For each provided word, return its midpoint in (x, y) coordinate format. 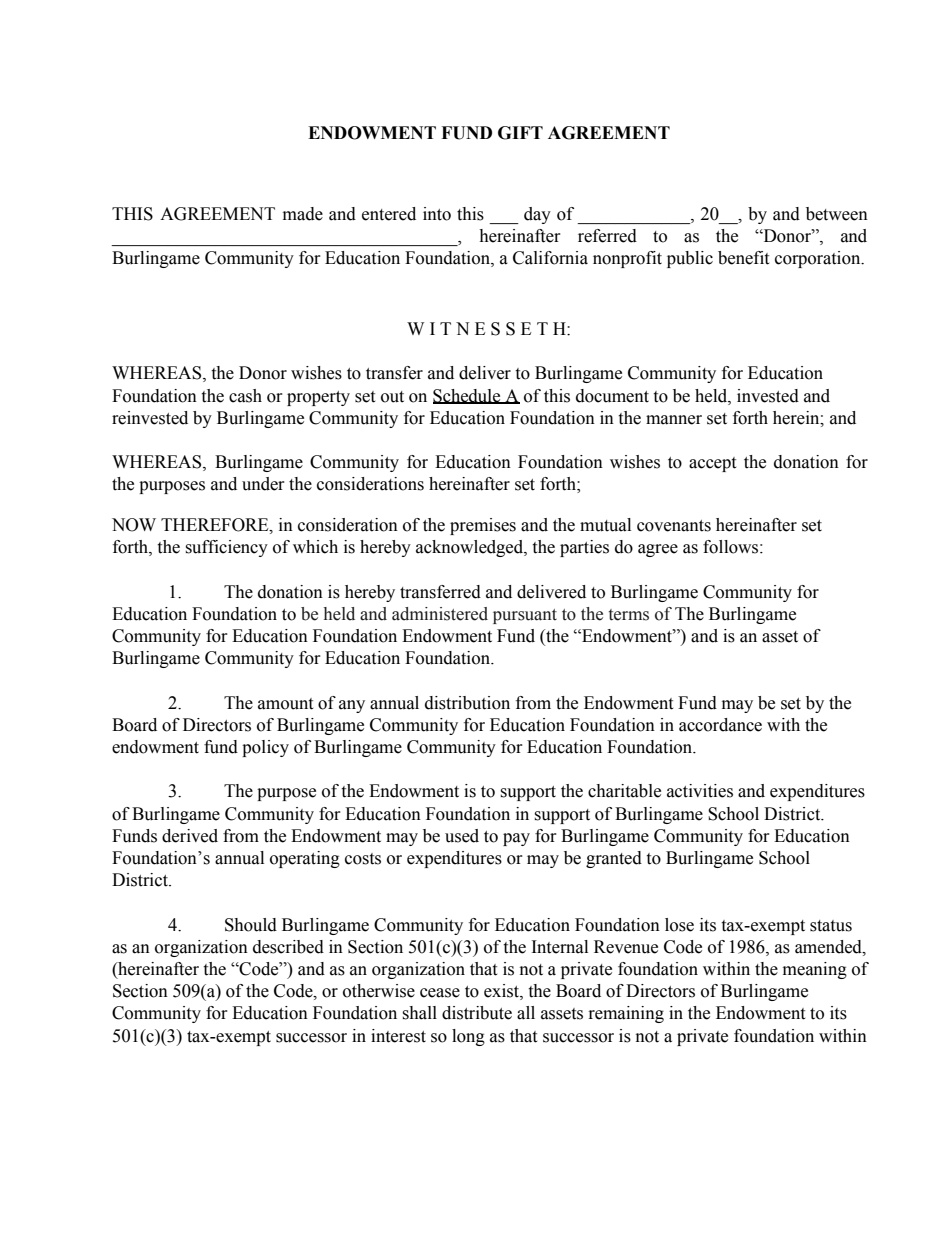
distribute (477, 1013)
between (837, 214)
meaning (815, 970)
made (303, 214)
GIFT (520, 133)
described (288, 947)
